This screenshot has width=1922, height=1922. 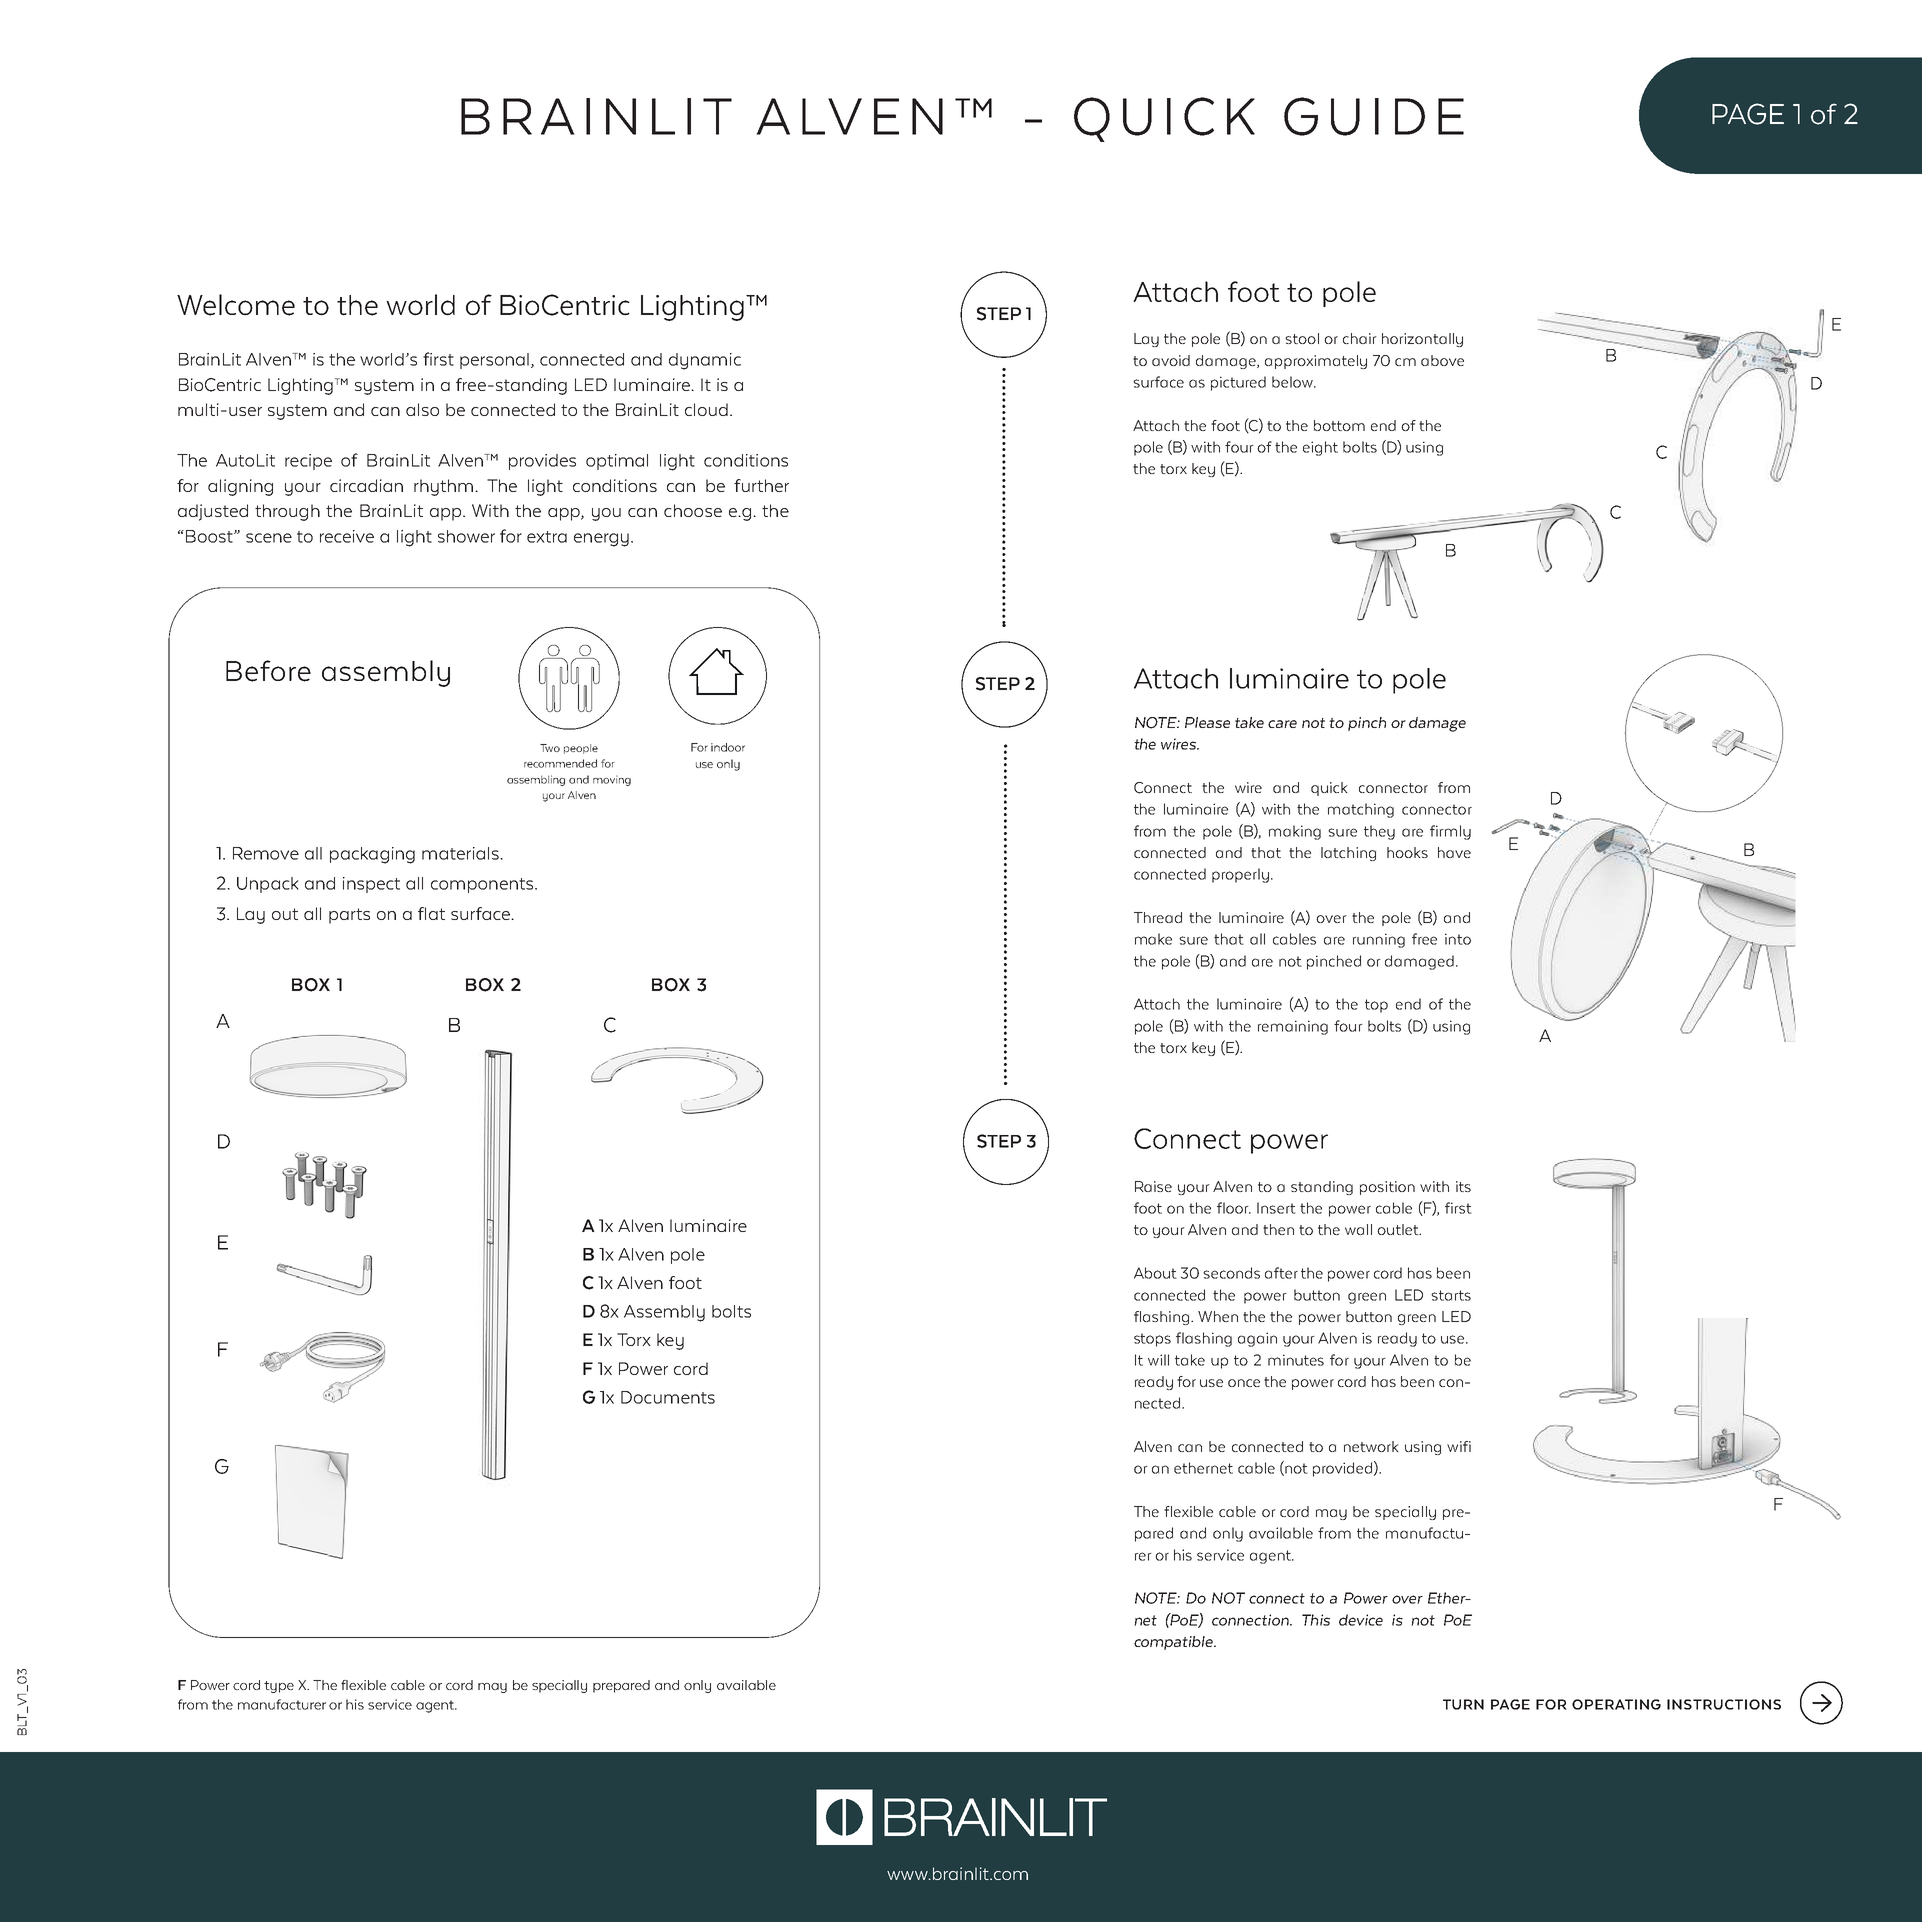 What do you see at coordinates (279, 1687) in the screenshot?
I see `type` at bounding box center [279, 1687].
